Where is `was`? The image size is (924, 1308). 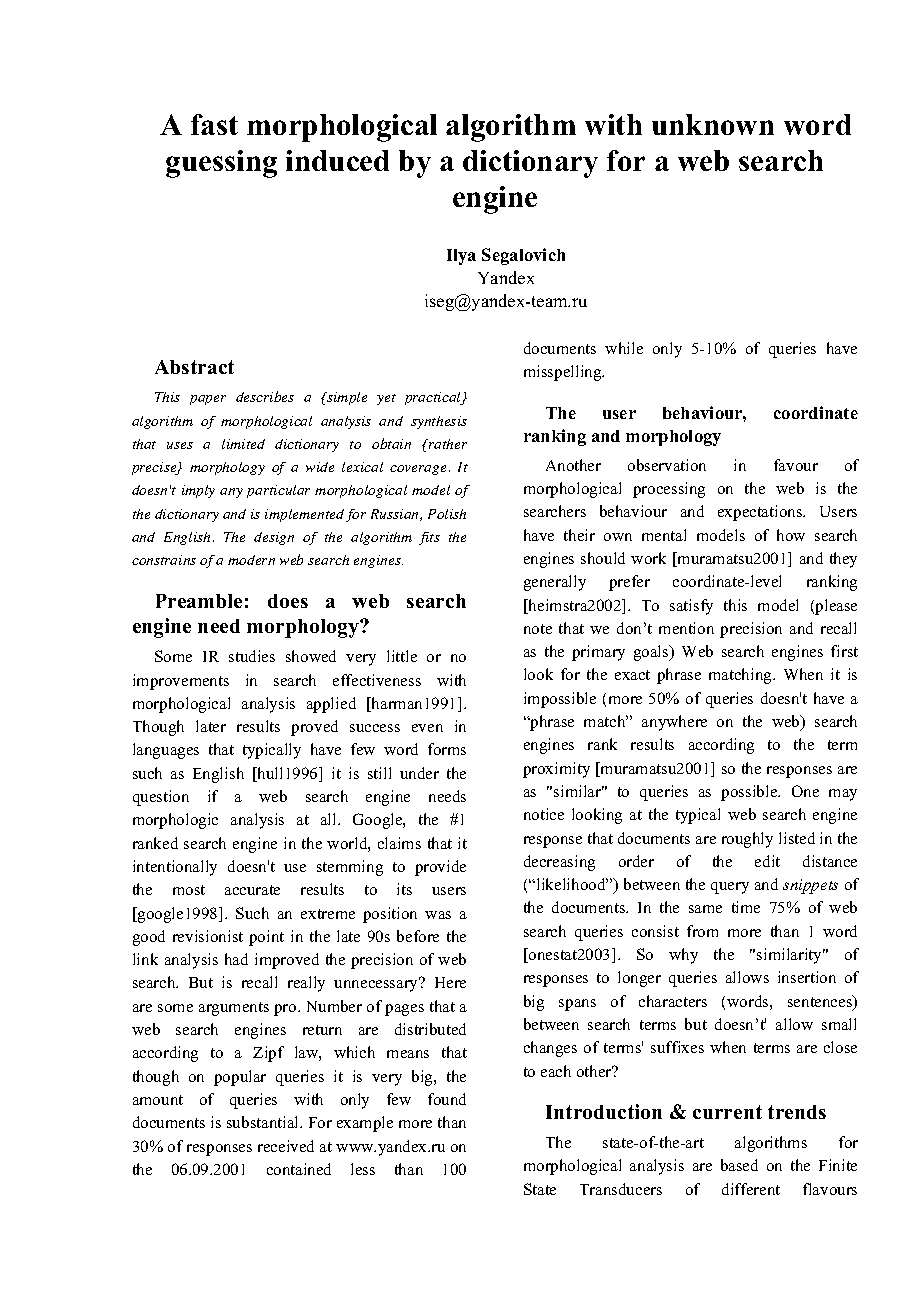
was is located at coordinates (438, 915).
